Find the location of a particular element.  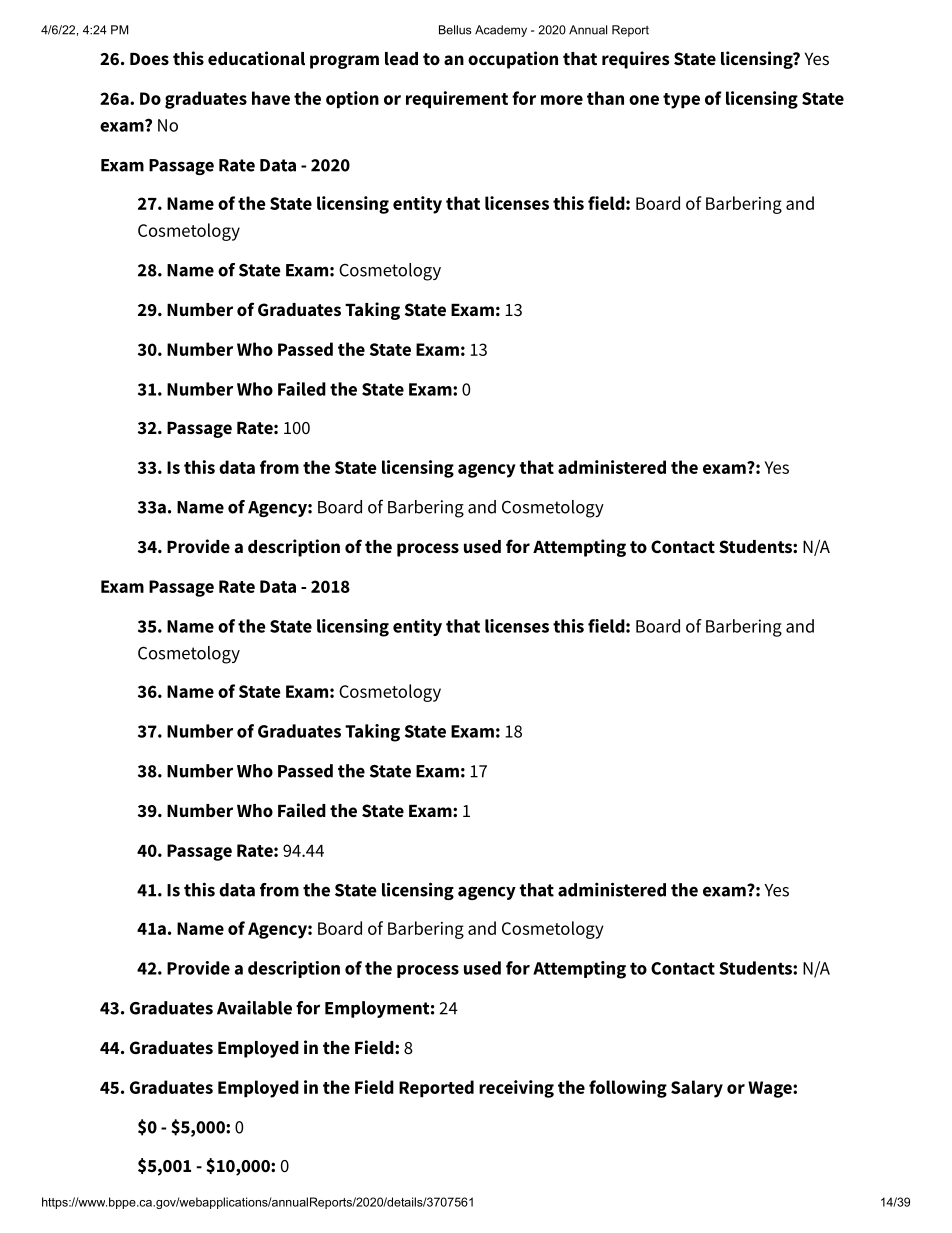

one is located at coordinates (644, 100).
